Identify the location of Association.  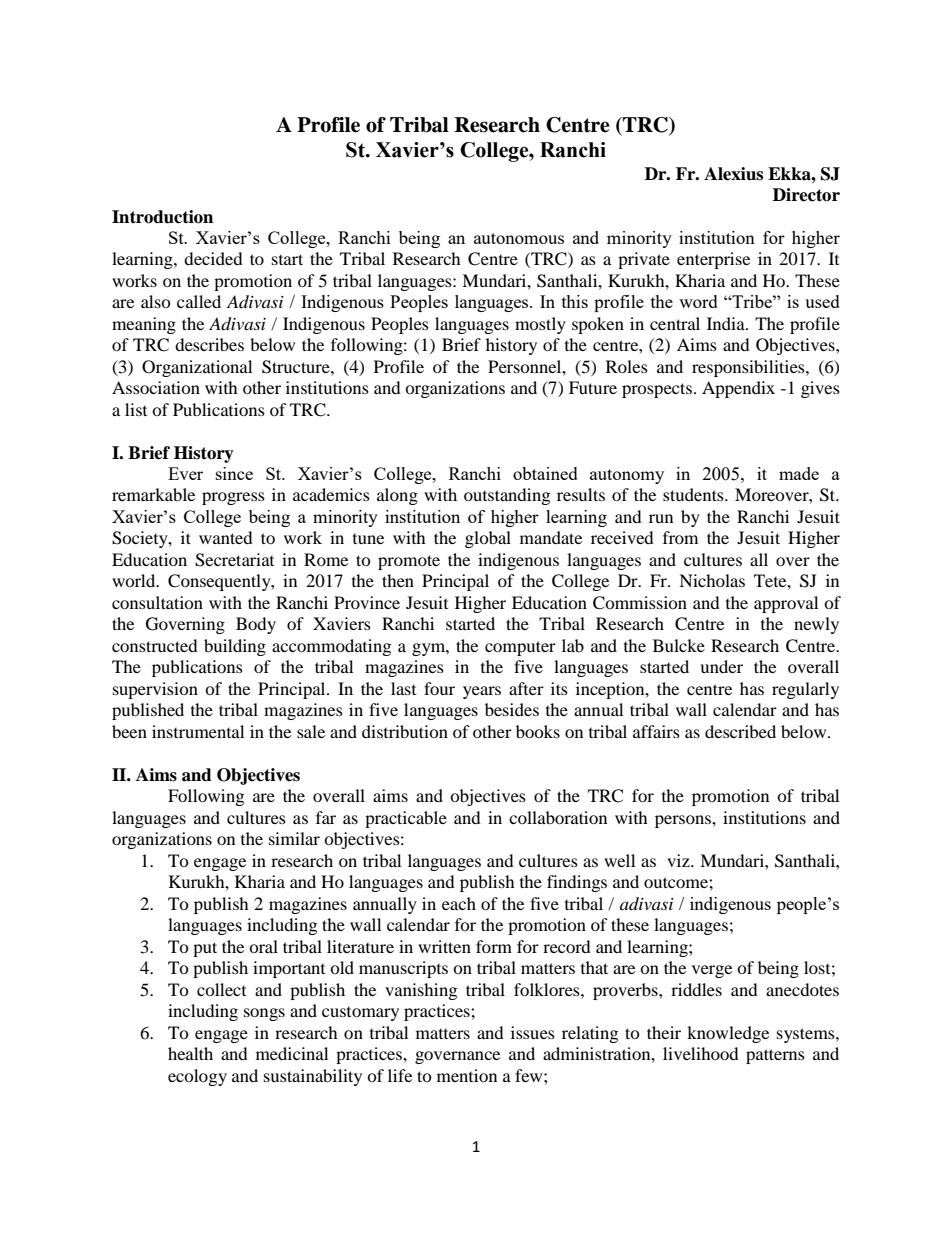
(156, 387).
